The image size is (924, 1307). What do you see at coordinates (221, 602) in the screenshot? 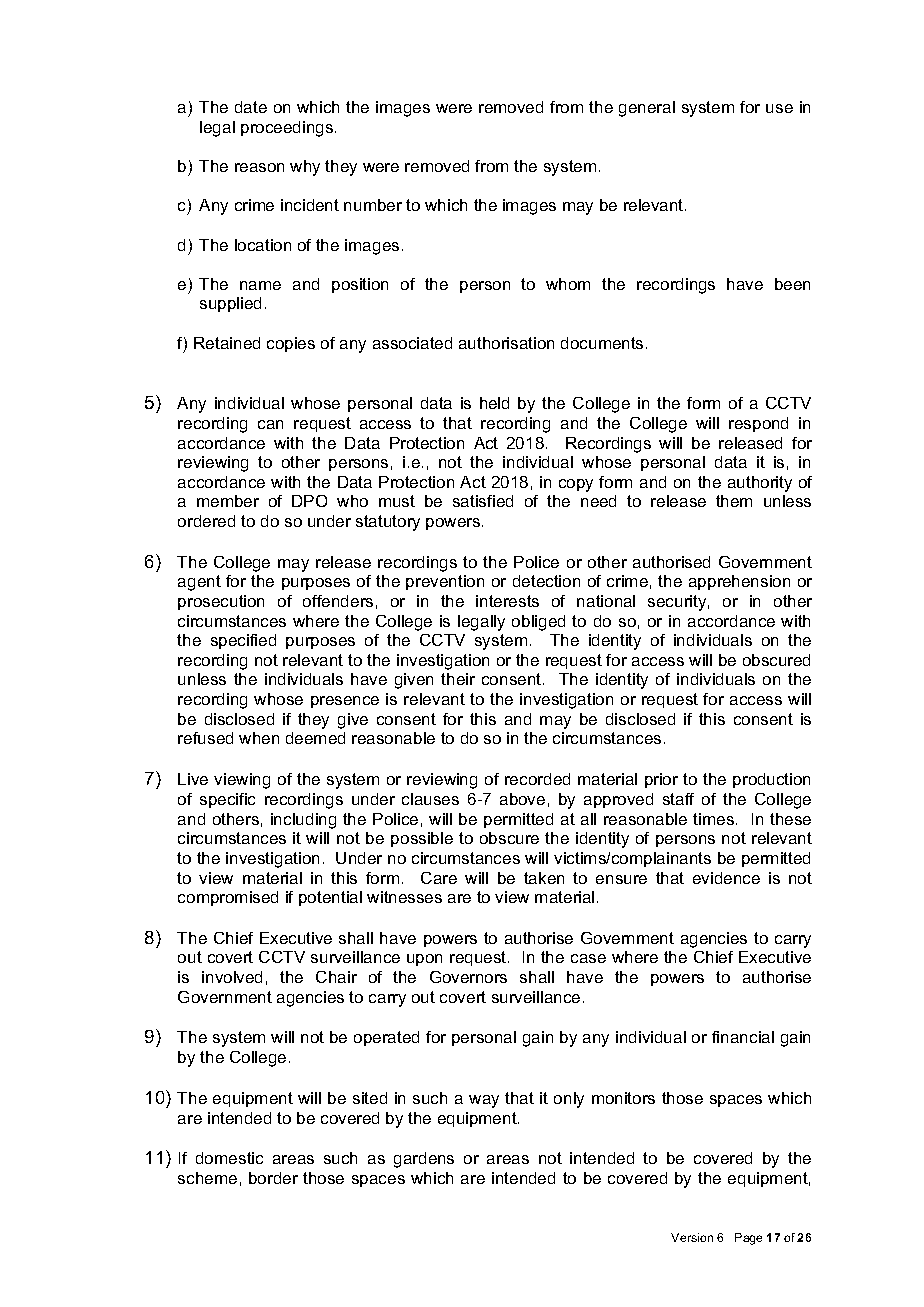
I see `prosecution` at bounding box center [221, 602].
